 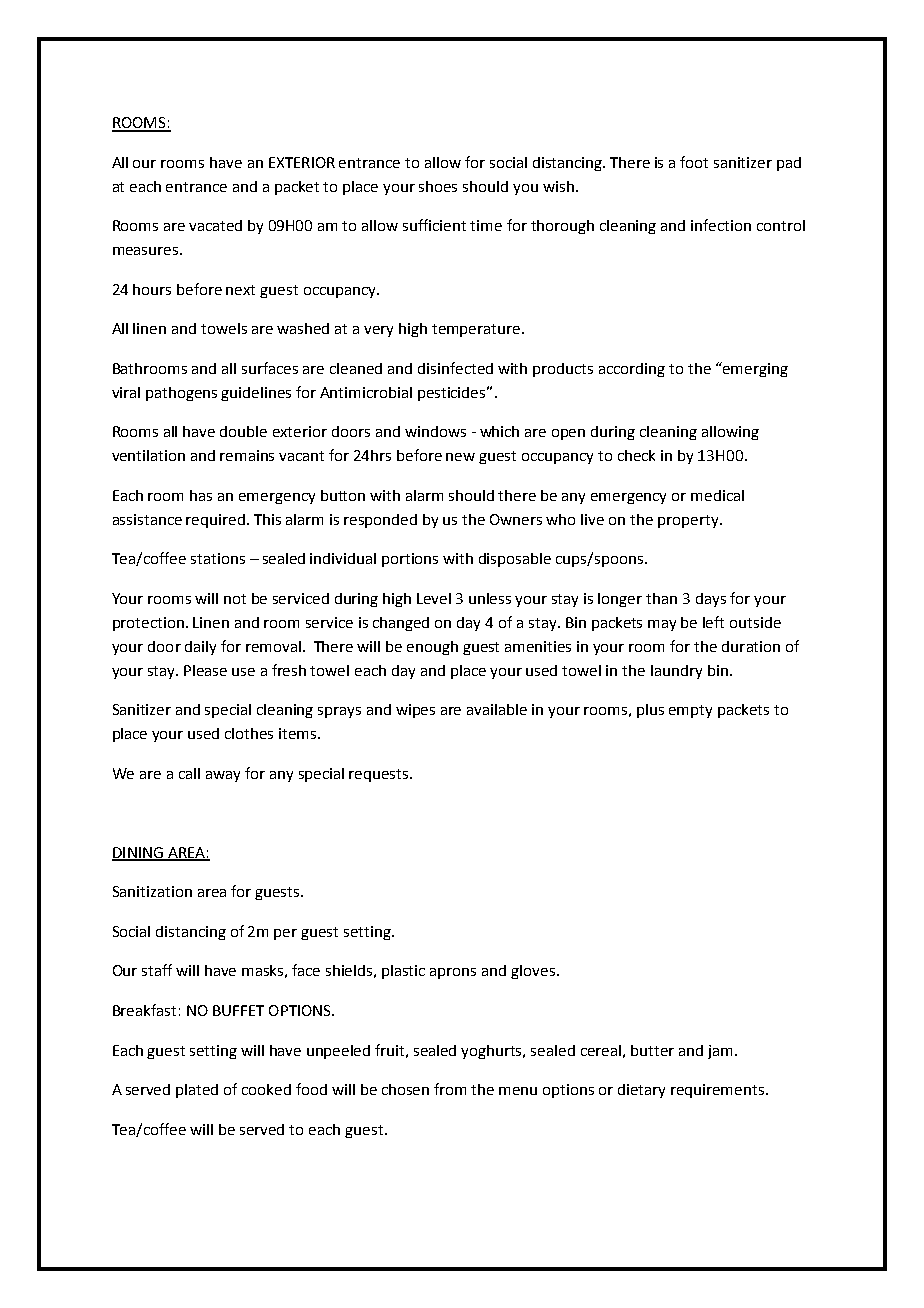 What do you see at coordinates (438, 186) in the screenshot?
I see `shoes` at bounding box center [438, 186].
